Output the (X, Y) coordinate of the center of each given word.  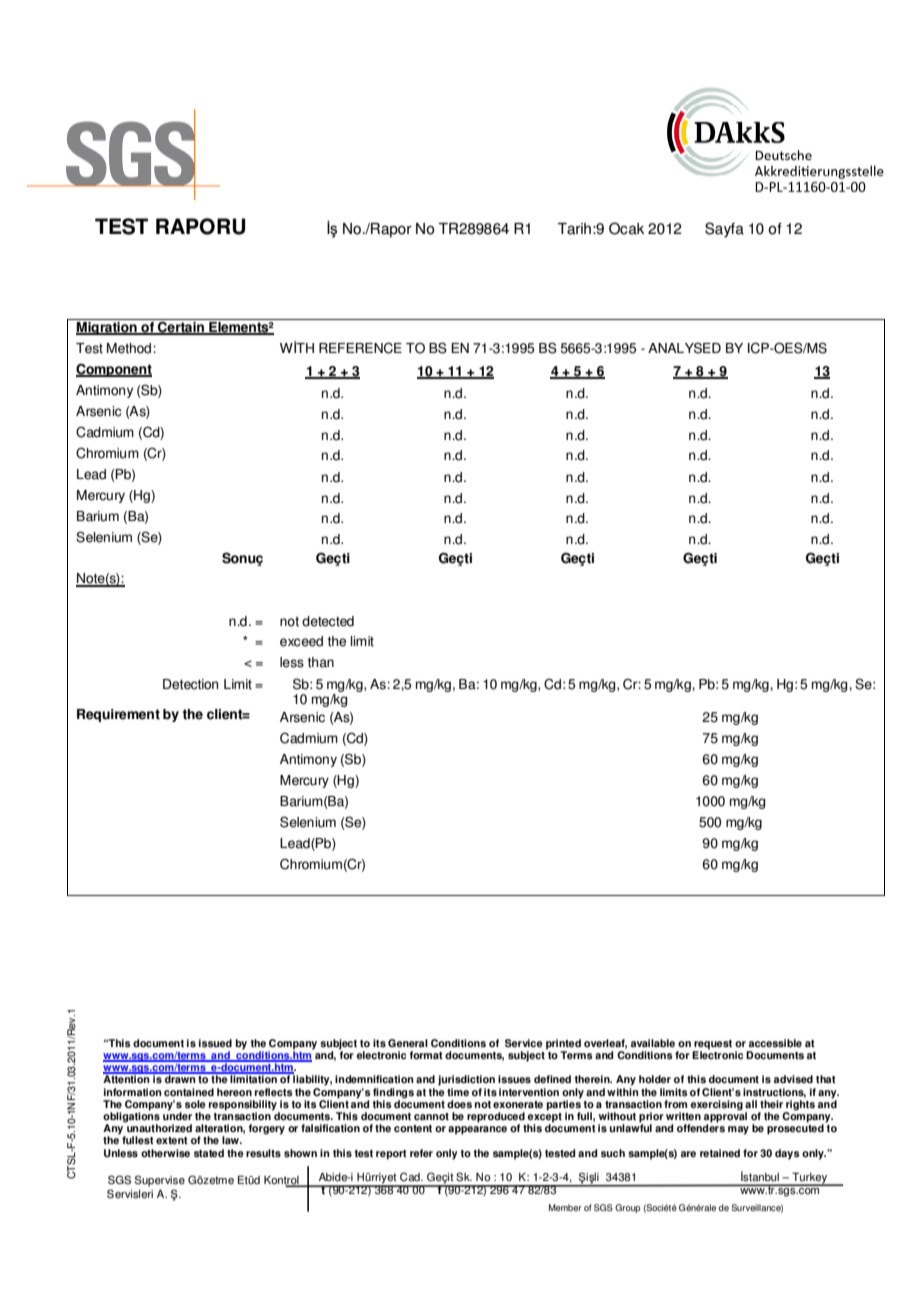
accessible (775, 1043)
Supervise (160, 1181)
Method (129, 348)
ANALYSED (684, 348)
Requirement (118, 715)
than (321, 662)
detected (328, 621)
